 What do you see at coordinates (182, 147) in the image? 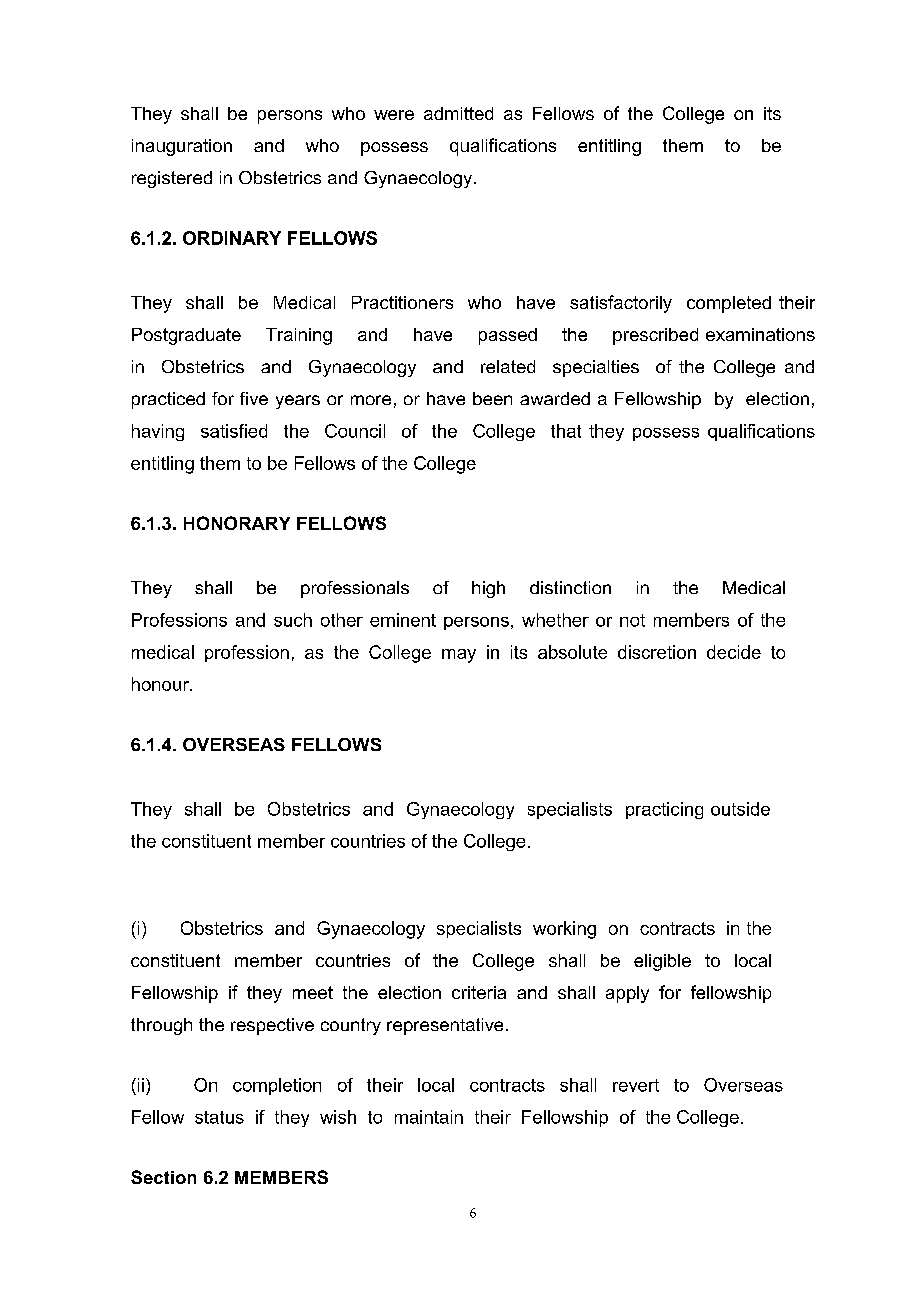
I see `inauguration` at bounding box center [182, 147].
